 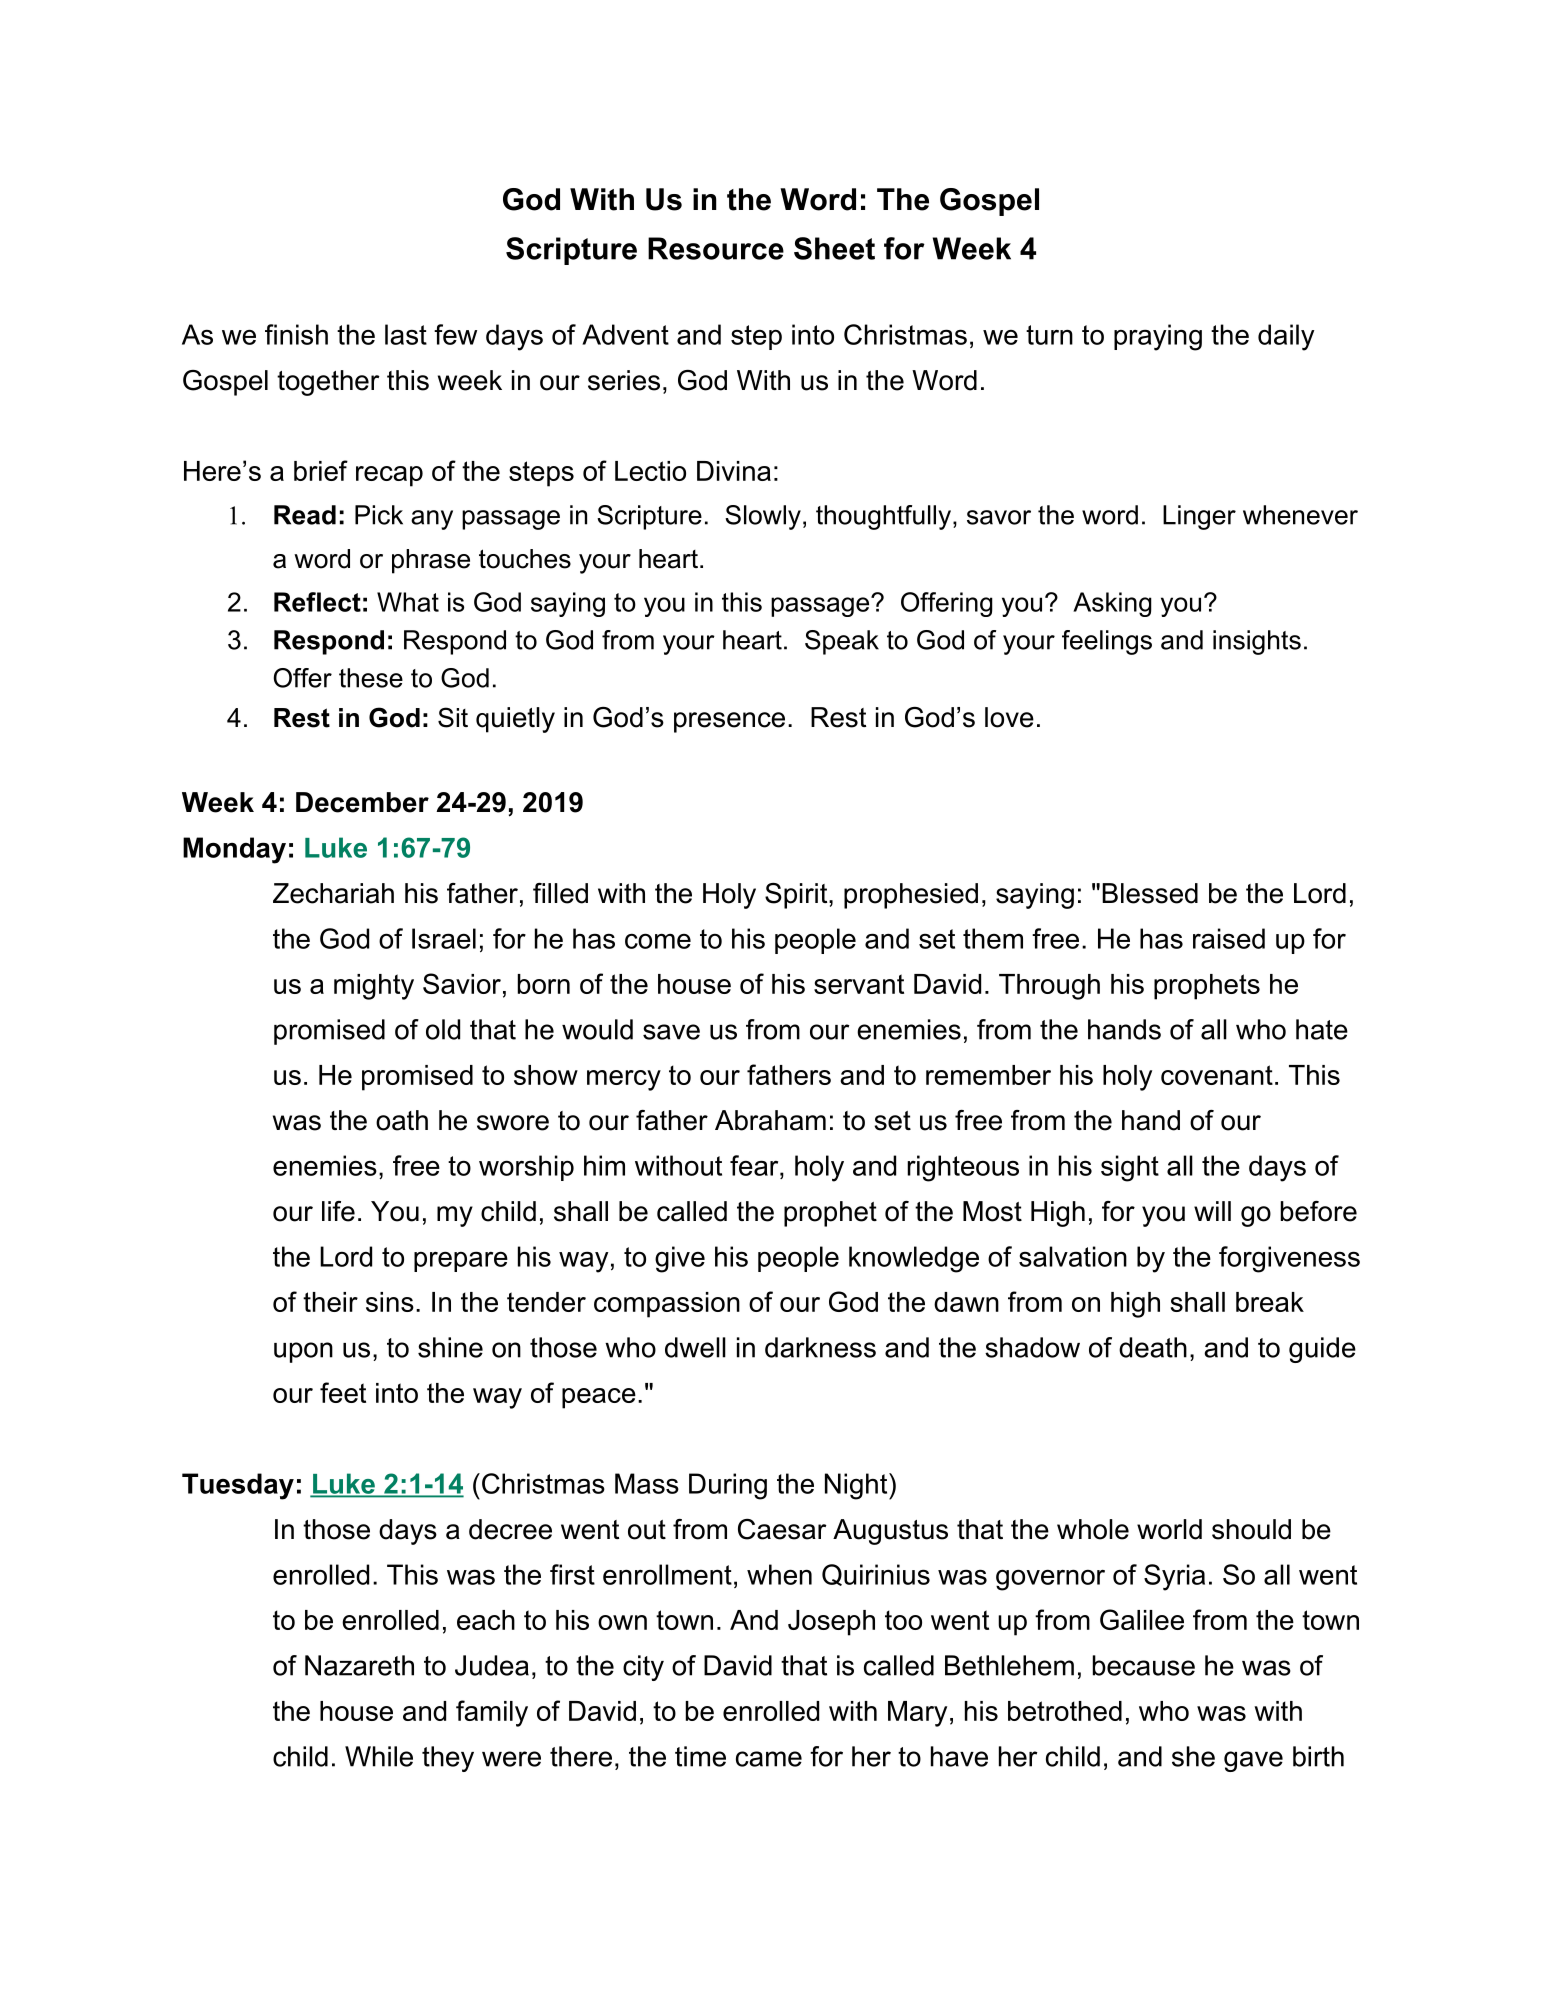 I want to click on Blessed, so click(x=1150, y=893).
